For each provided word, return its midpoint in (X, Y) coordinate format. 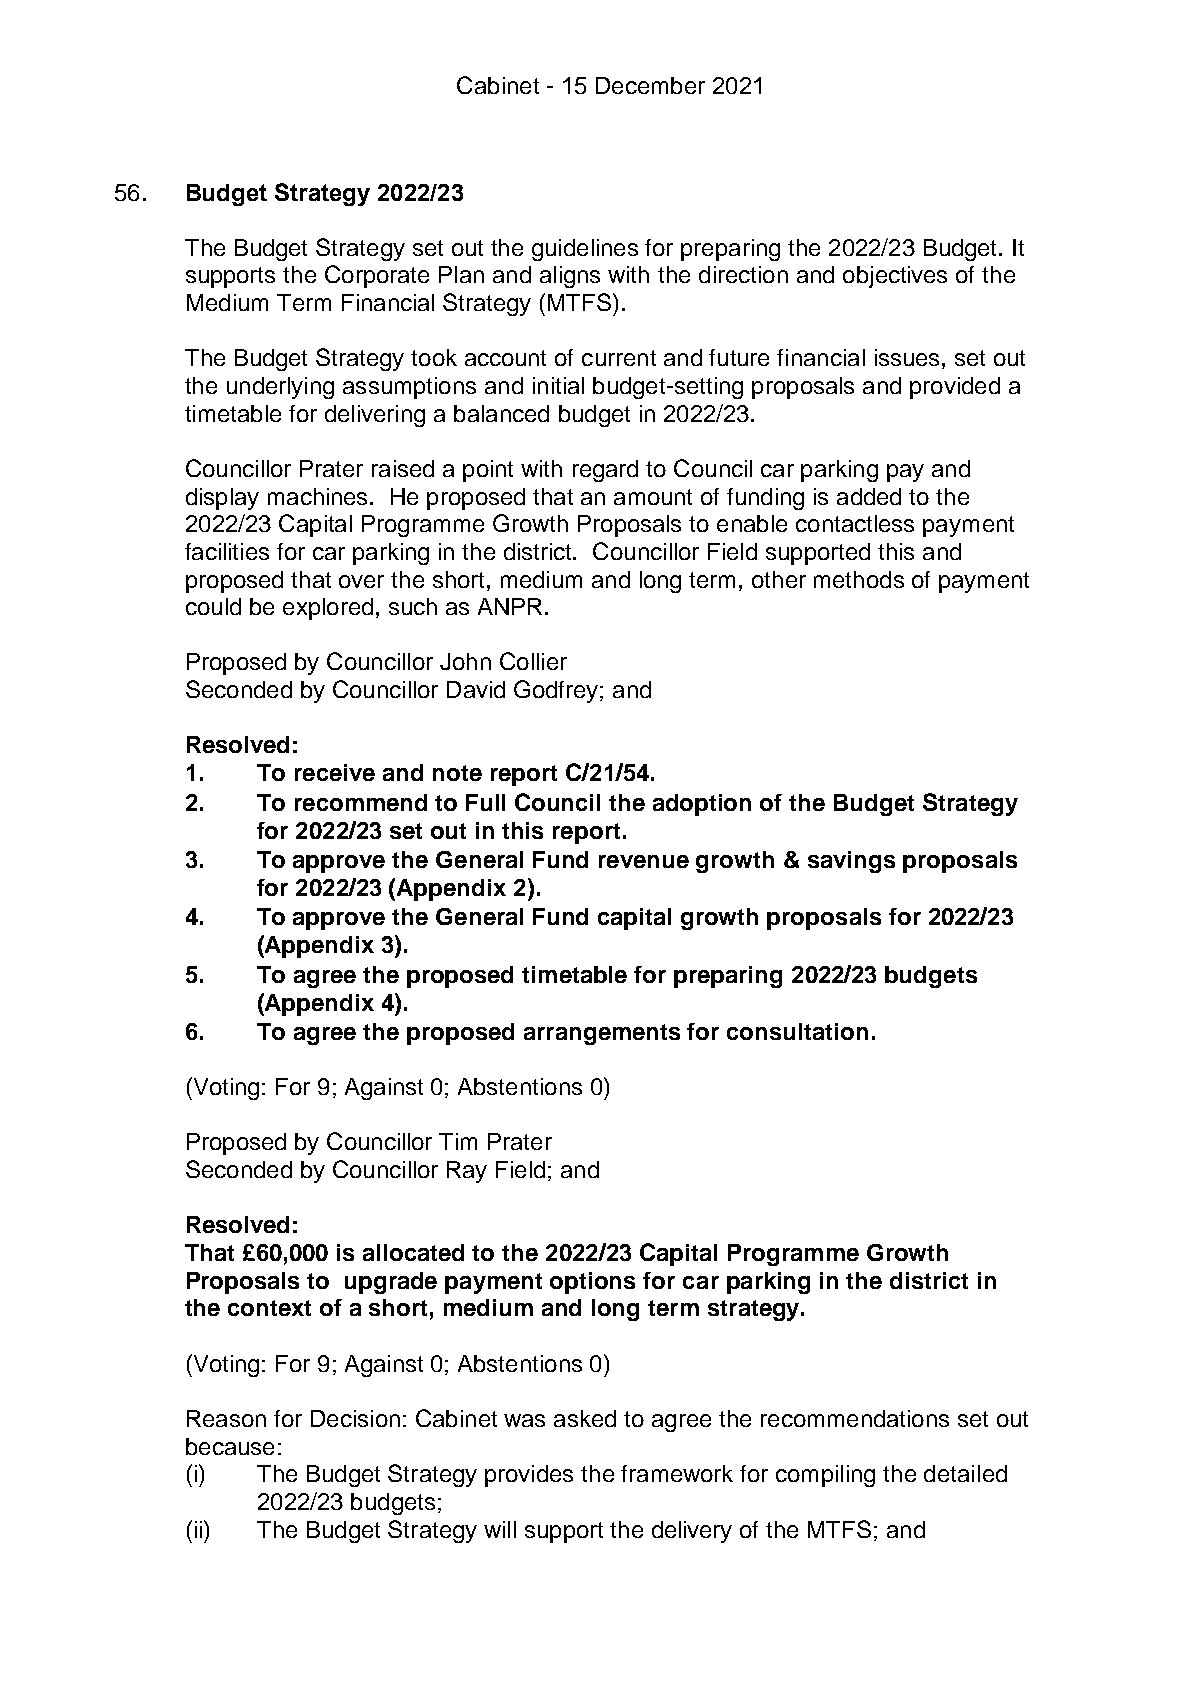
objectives (895, 277)
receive (335, 772)
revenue (644, 861)
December (650, 85)
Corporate (377, 276)
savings (851, 862)
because (230, 1446)
